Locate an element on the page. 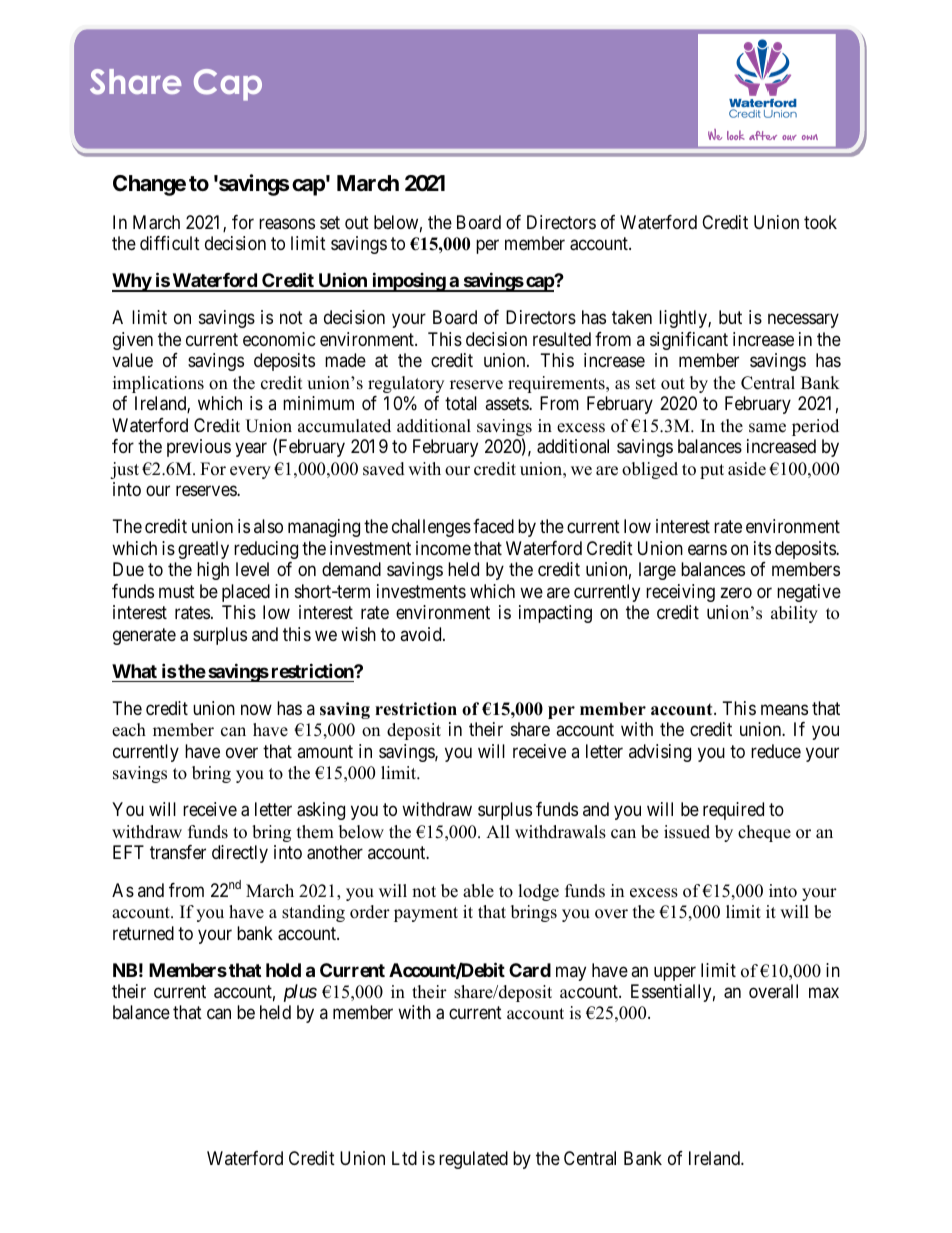 This page has height=1233, width=952. difficult is located at coordinates (170, 243).
